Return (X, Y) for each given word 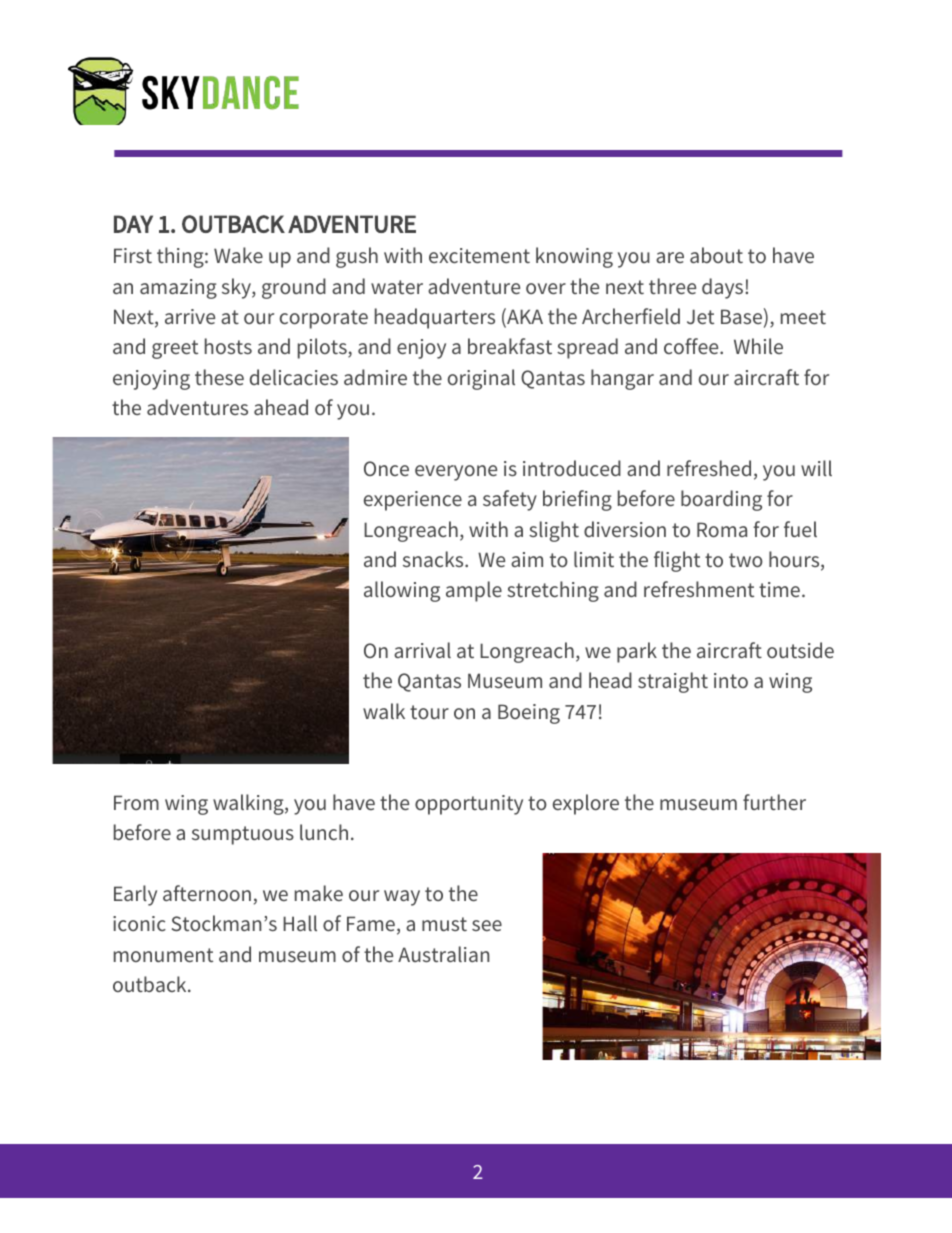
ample (474, 591)
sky (237, 288)
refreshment (699, 589)
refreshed (709, 468)
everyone (456, 473)
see (487, 925)
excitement (479, 255)
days (724, 288)
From (136, 802)
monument (163, 955)
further (774, 802)
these (219, 377)
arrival (422, 650)
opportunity (469, 805)
